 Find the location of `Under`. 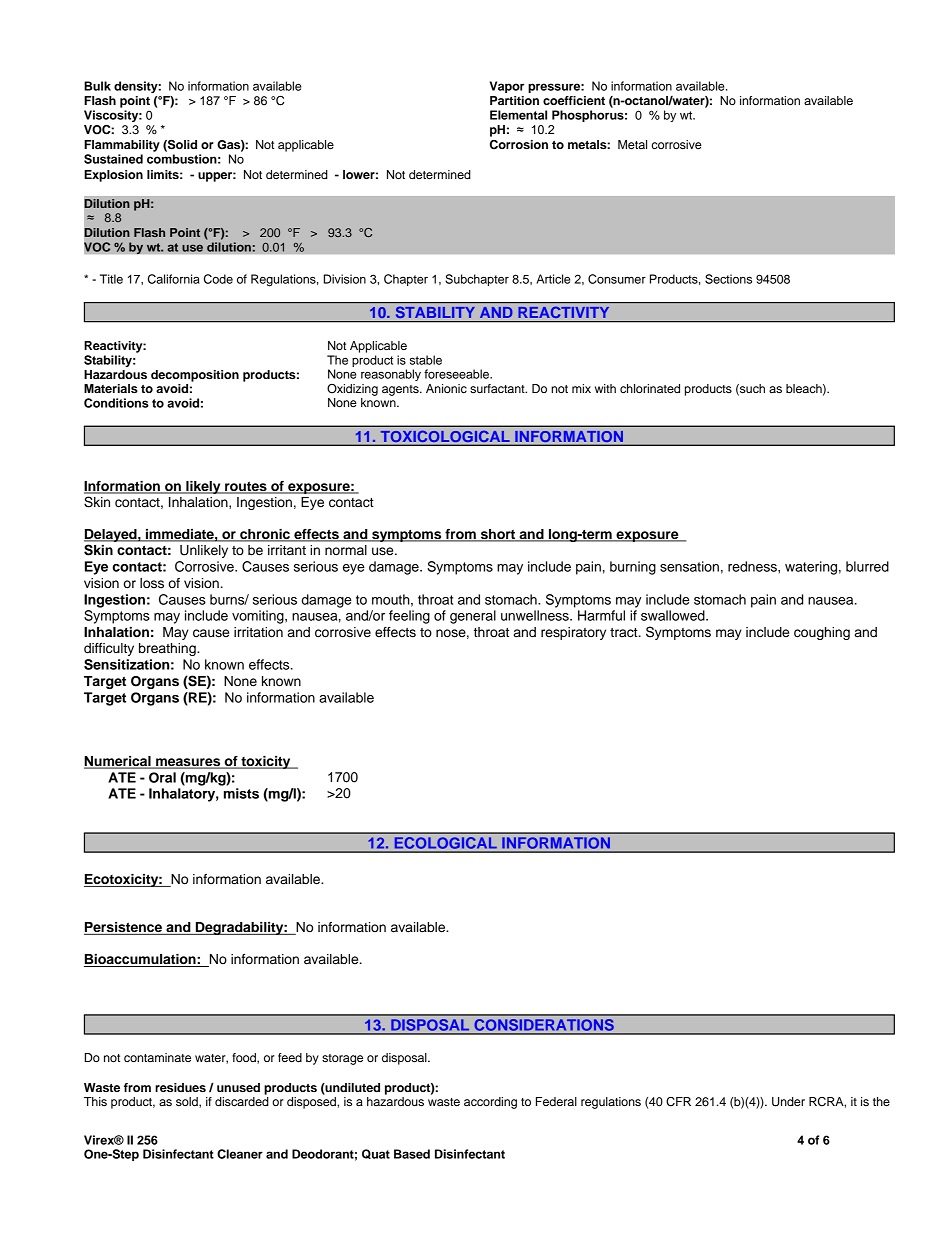

Under is located at coordinates (788, 1102).
